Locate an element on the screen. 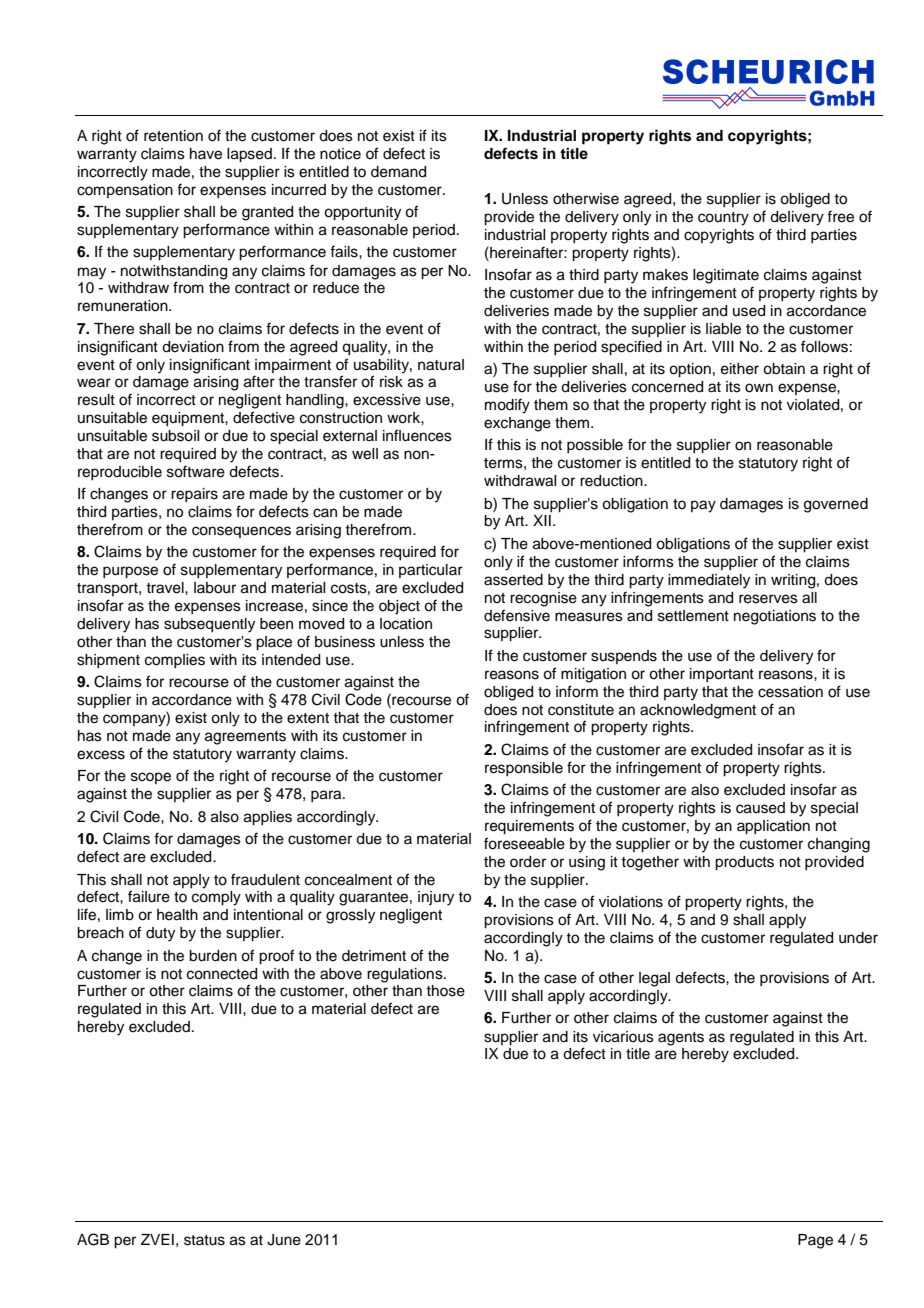 This screenshot has height=1308, width=924. duty is located at coordinates (160, 934).
